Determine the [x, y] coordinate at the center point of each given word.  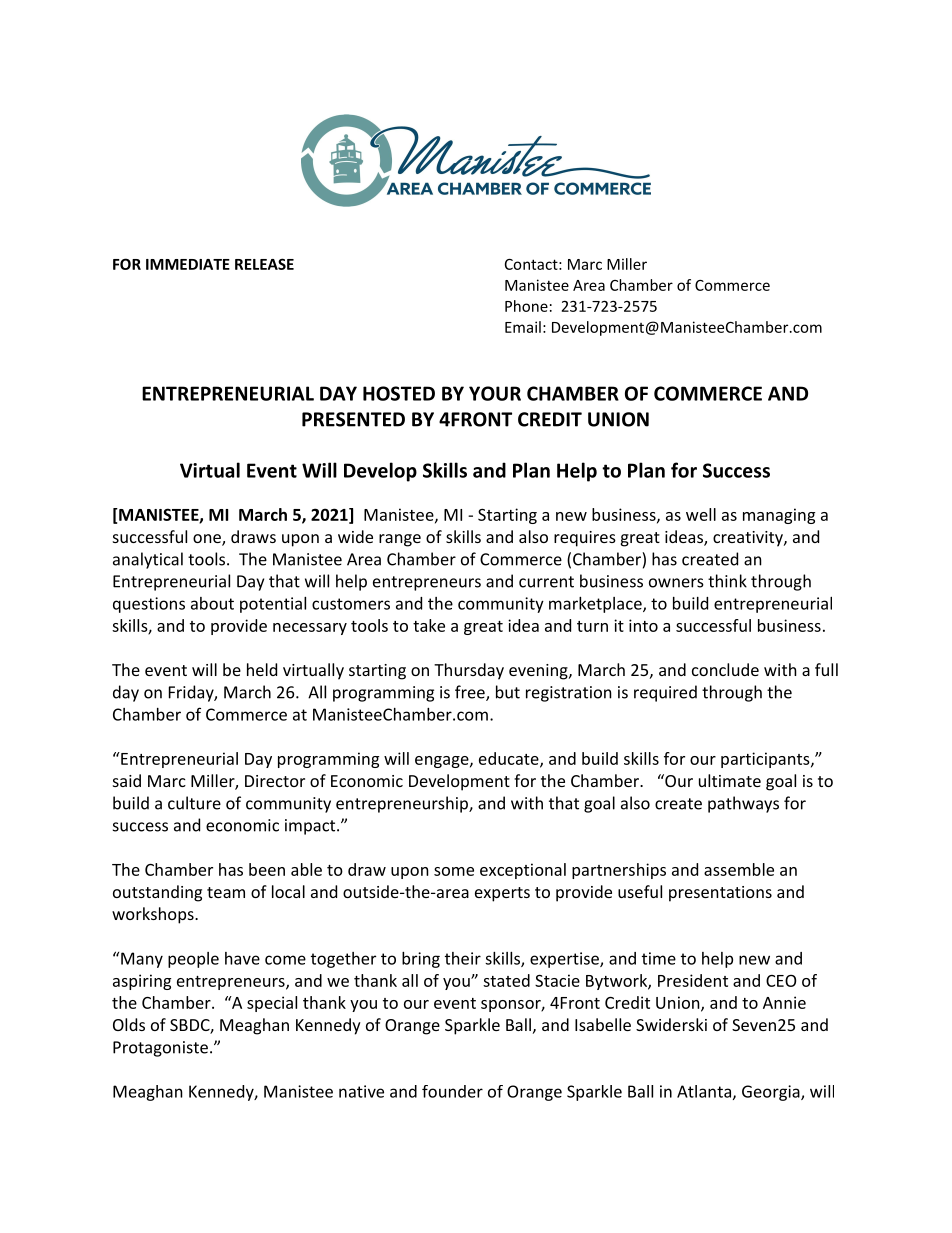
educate [510, 759]
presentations [720, 894]
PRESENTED [353, 419]
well [701, 514]
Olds [129, 1024]
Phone [526, 306]
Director [275, 781]
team [226, 892]
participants [765, 760]
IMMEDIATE [188, 264]
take [429, 625]
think [727, 581]
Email [523, 327]
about [212, 603]
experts [502, 894]
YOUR [495, 393]
